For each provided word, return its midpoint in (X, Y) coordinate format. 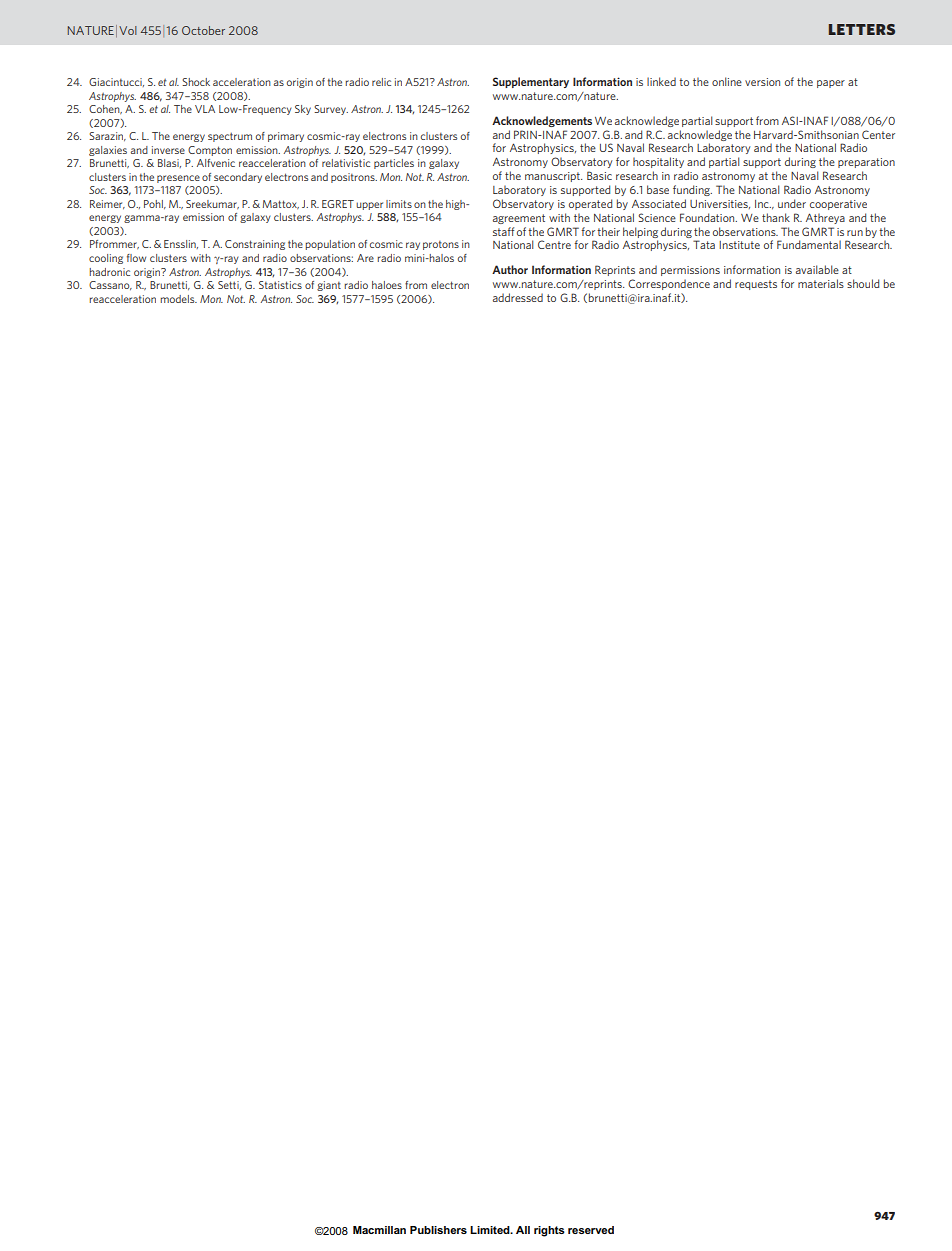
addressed (518, 297)
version (762, 82)
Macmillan (379, 1230)
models (178, 299)
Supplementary (531, 82)
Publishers (438, 1230)
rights (549, 1231)
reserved (591, 1230)
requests (756, 285)
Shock (196, 82)
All (523, 1230)
